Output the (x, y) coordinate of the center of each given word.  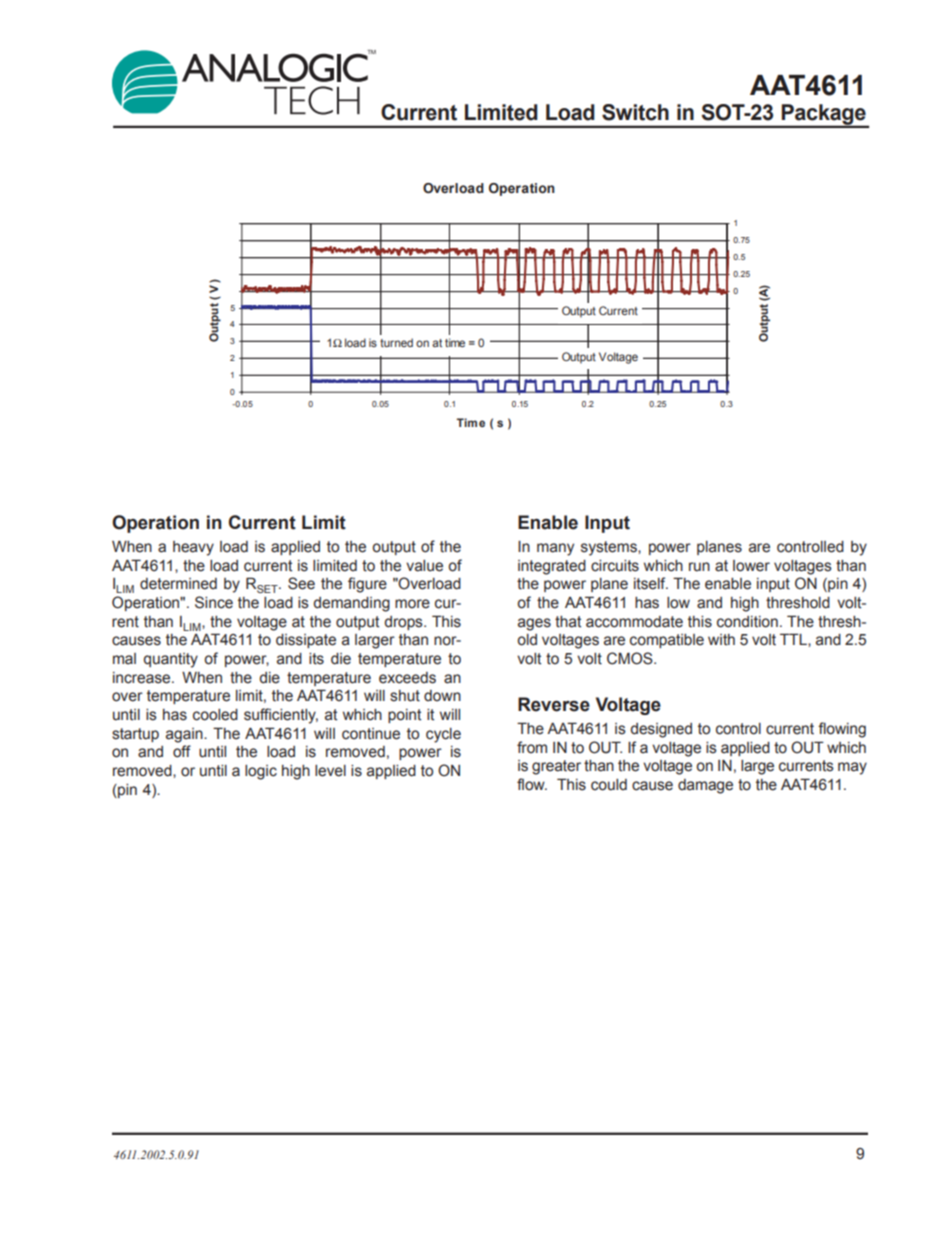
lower (751, 566)
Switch (635, 112)
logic (261, 772)
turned (396, 342)
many (555, 549)
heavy (193, 548)
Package (824, 115)
